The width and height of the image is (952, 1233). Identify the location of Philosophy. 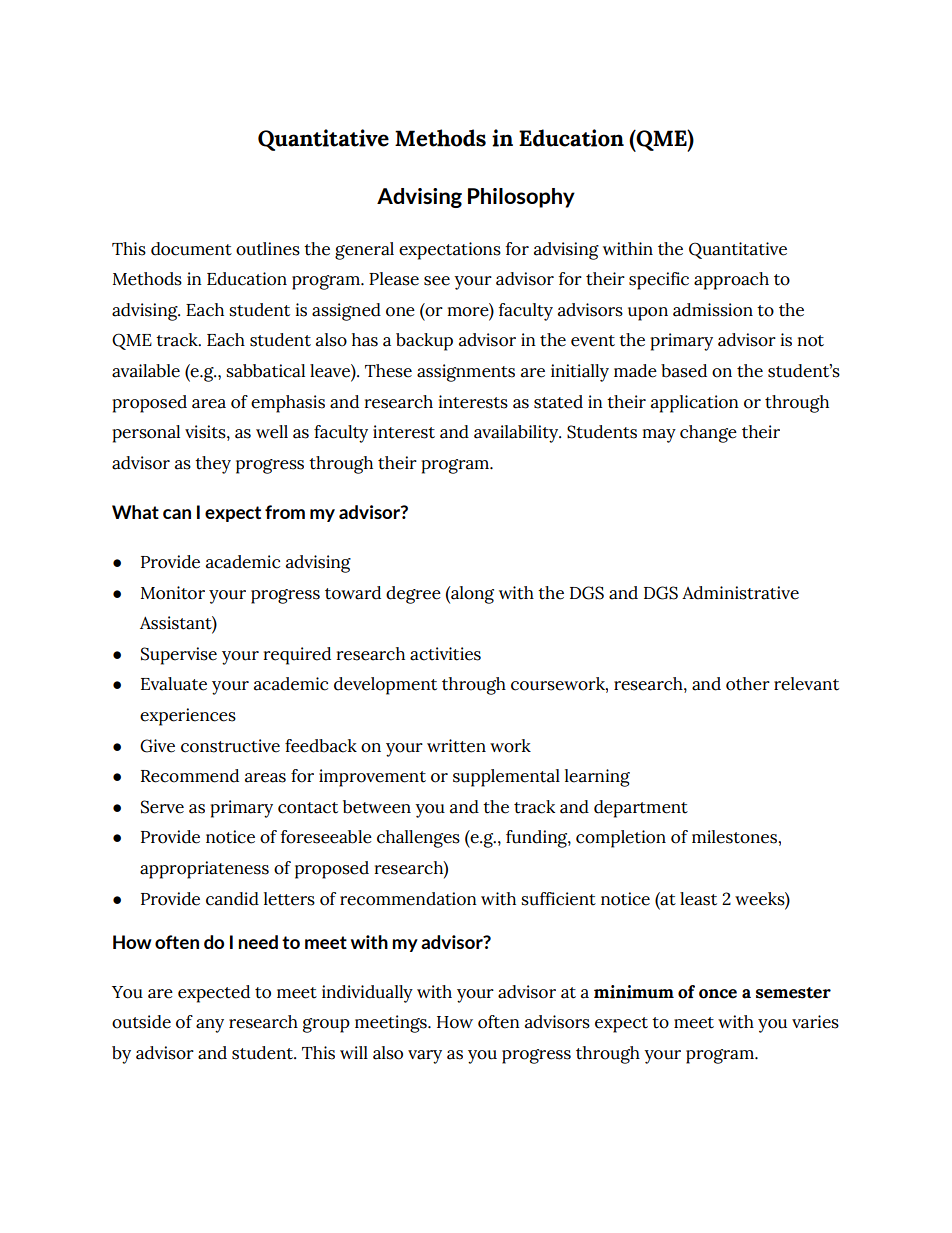
(521, 198).
